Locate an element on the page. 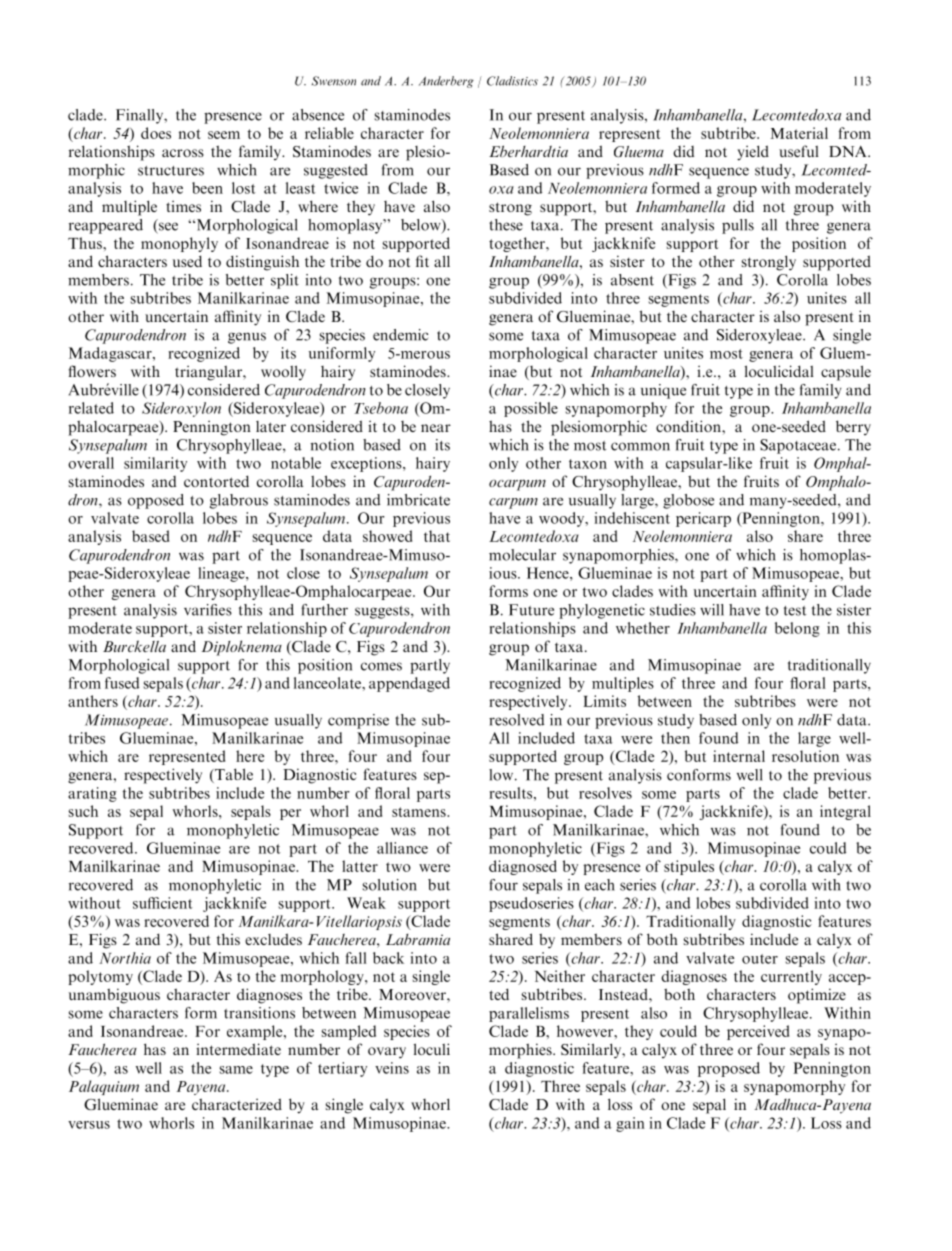 This image has height=1251, width=952. triangular is located at coordinates (209, 373).
